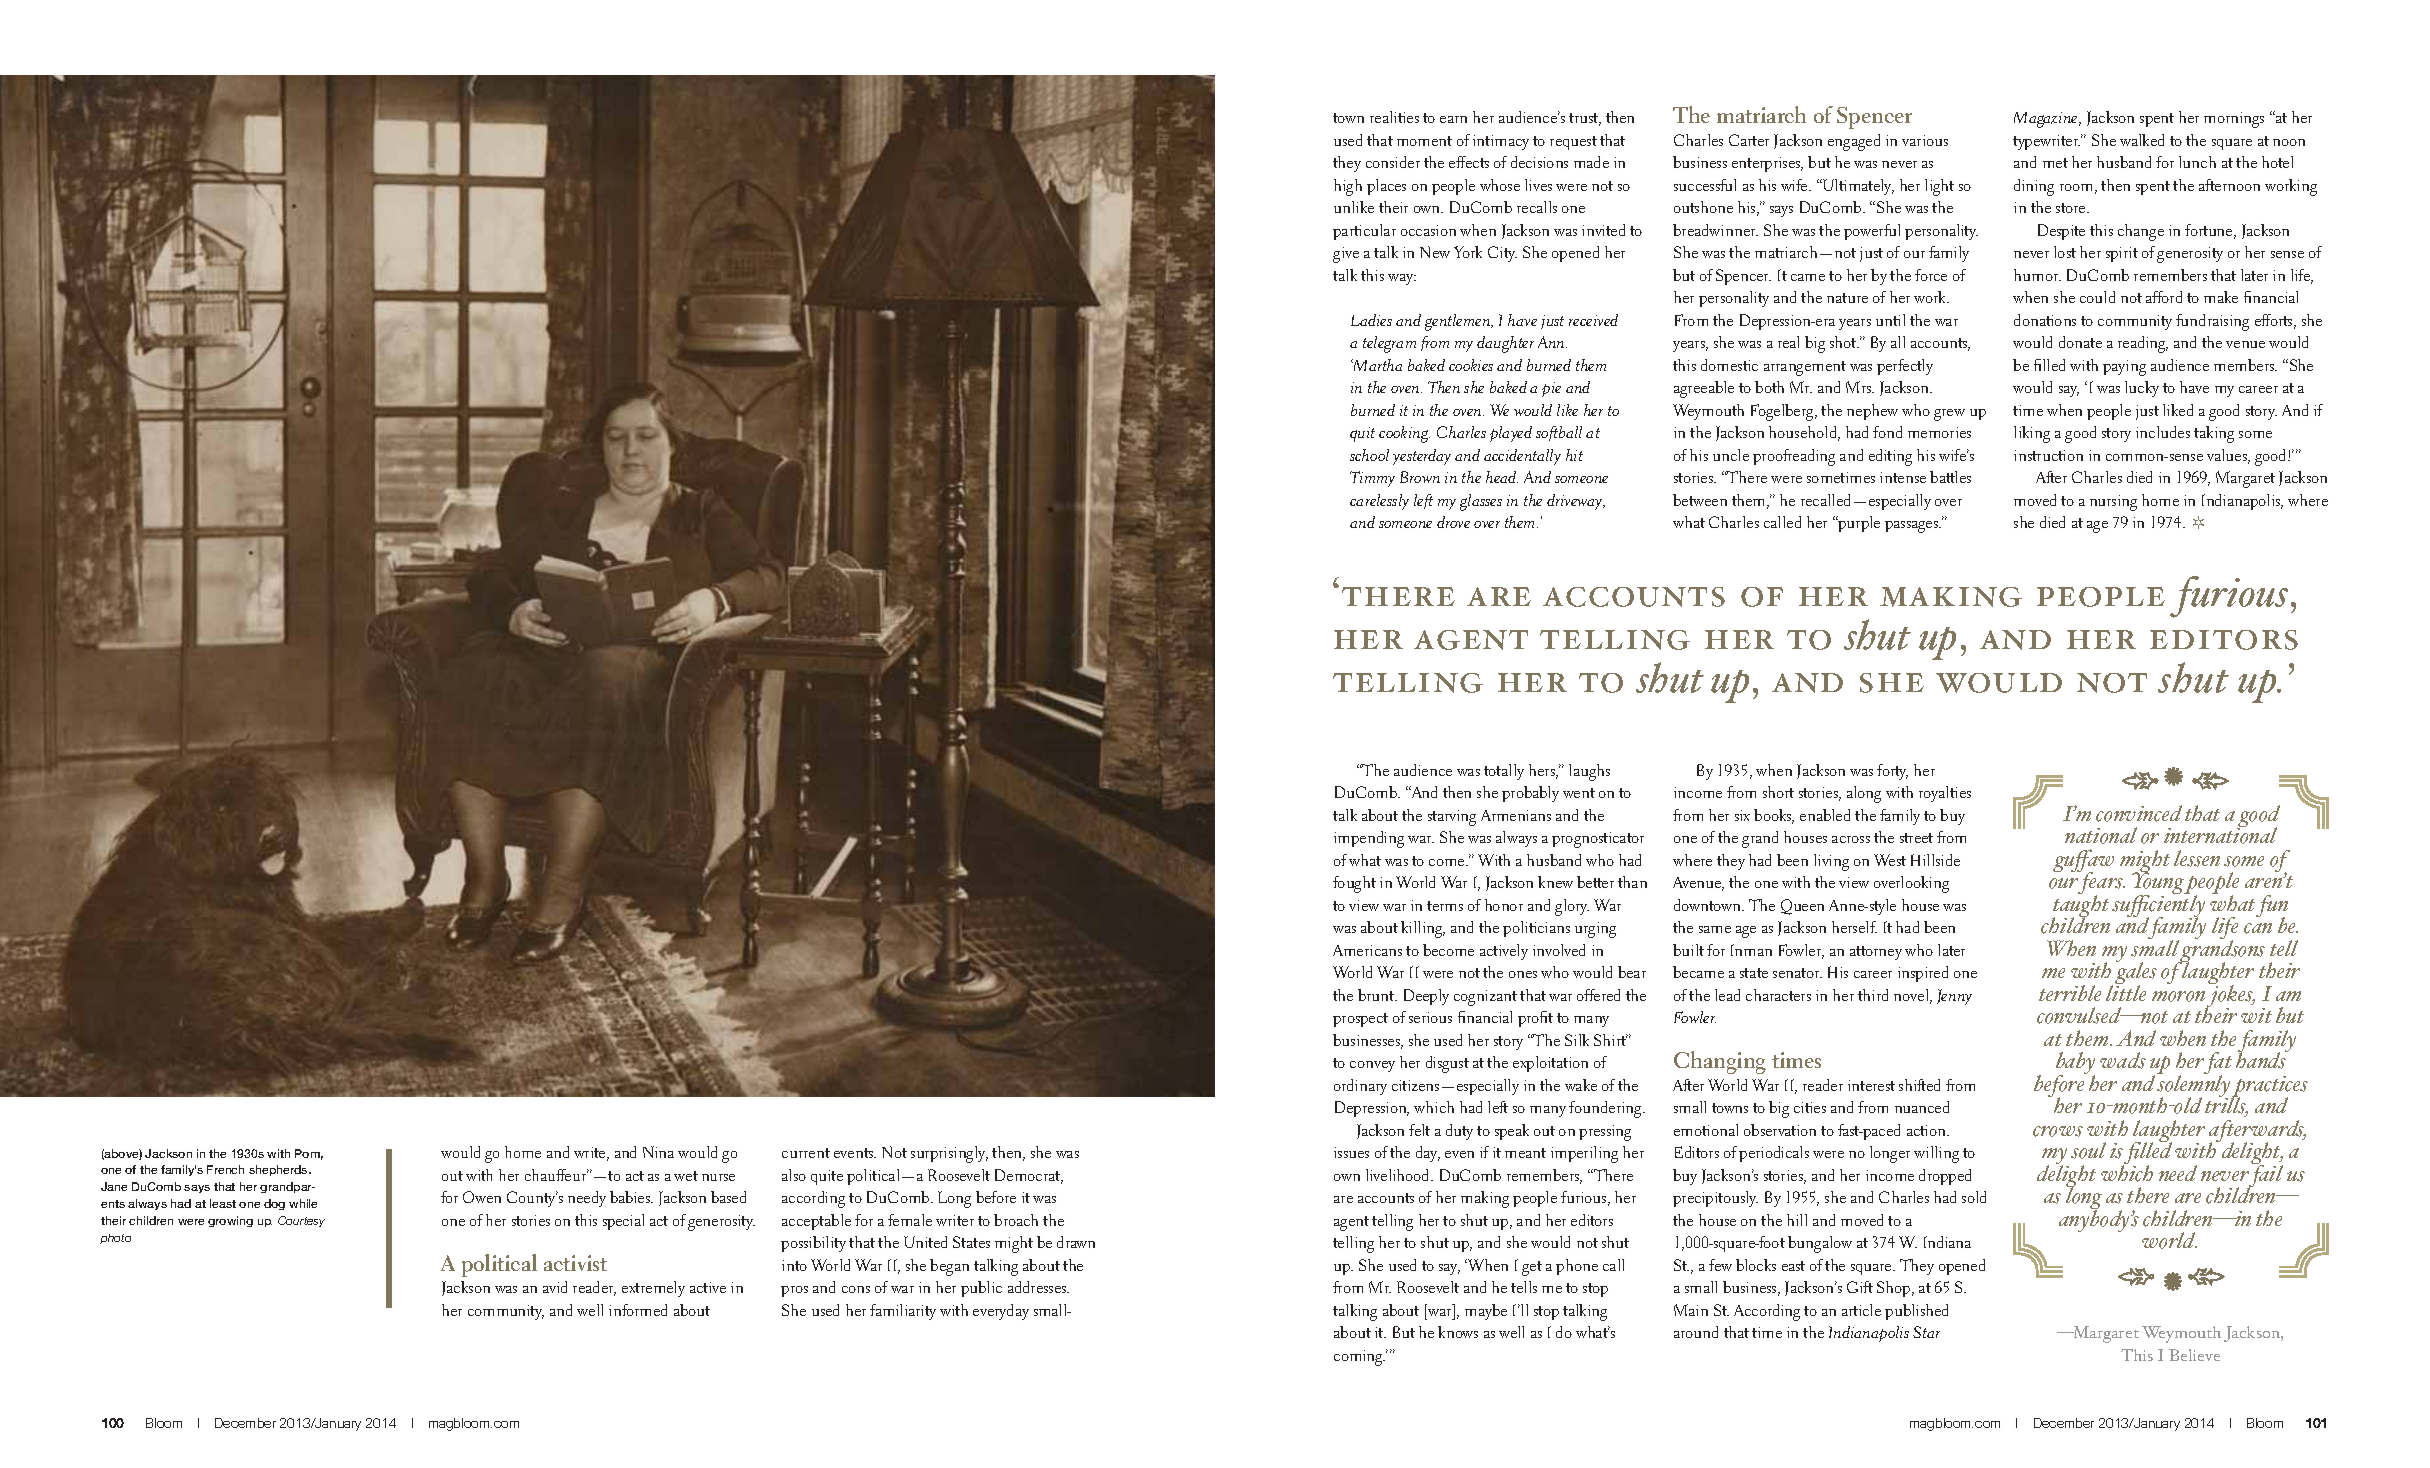 The width and height of the screenshot is (2430, 1468). What do you see at coordinates (1372, 479) in the screenshot?
I see `Timmy` at bounding box center [1372, 479].
